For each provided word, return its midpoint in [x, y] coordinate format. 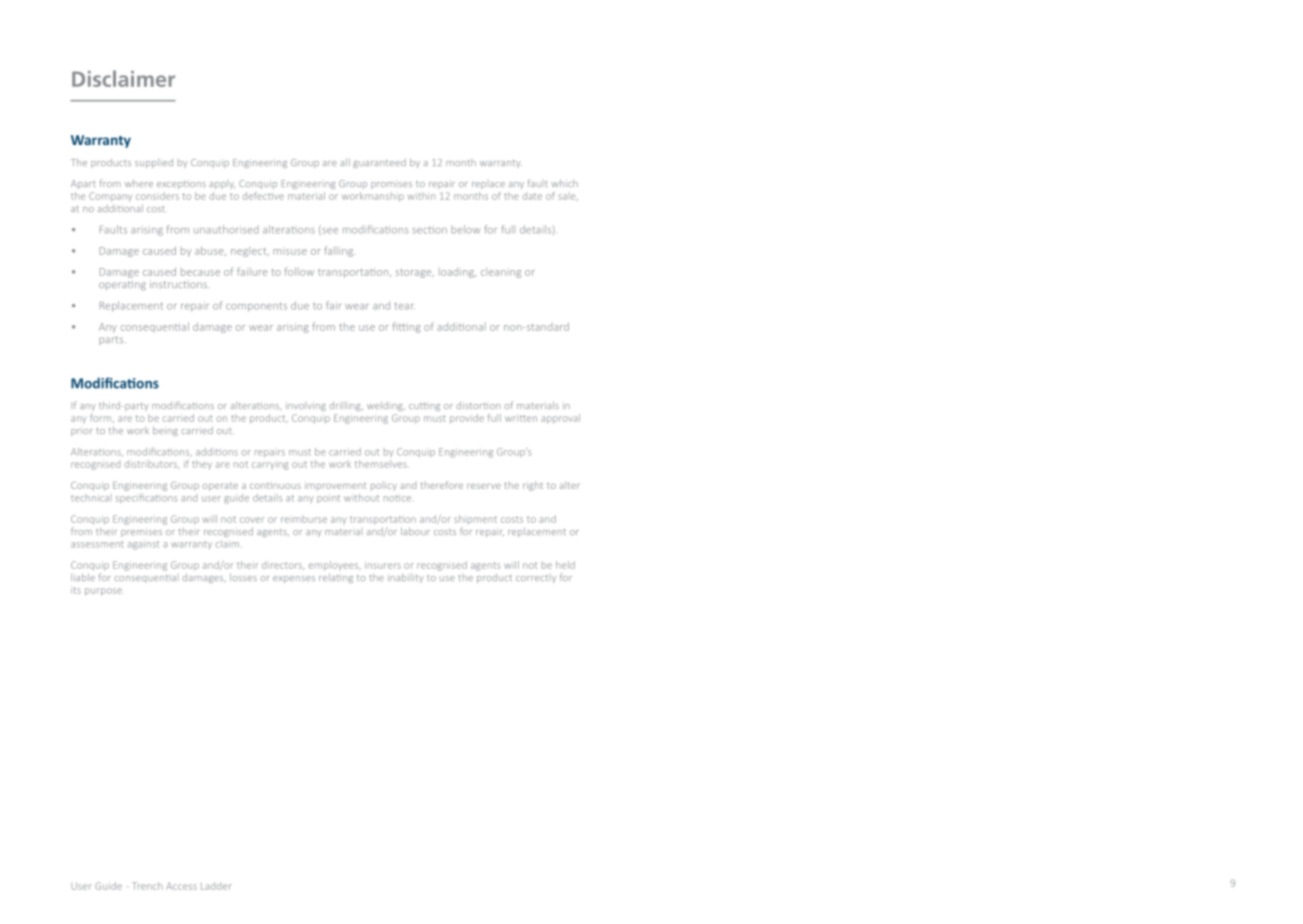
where [139, 183]
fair [333, 305]
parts [112, 340]
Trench [147, 886]
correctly [536, 579]
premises [141, 532]
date [532, 196]
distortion [478, 405]
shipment [475, 519]
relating [336, 578]
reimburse [304, 519]
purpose [103, 592]
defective [263, 196]
